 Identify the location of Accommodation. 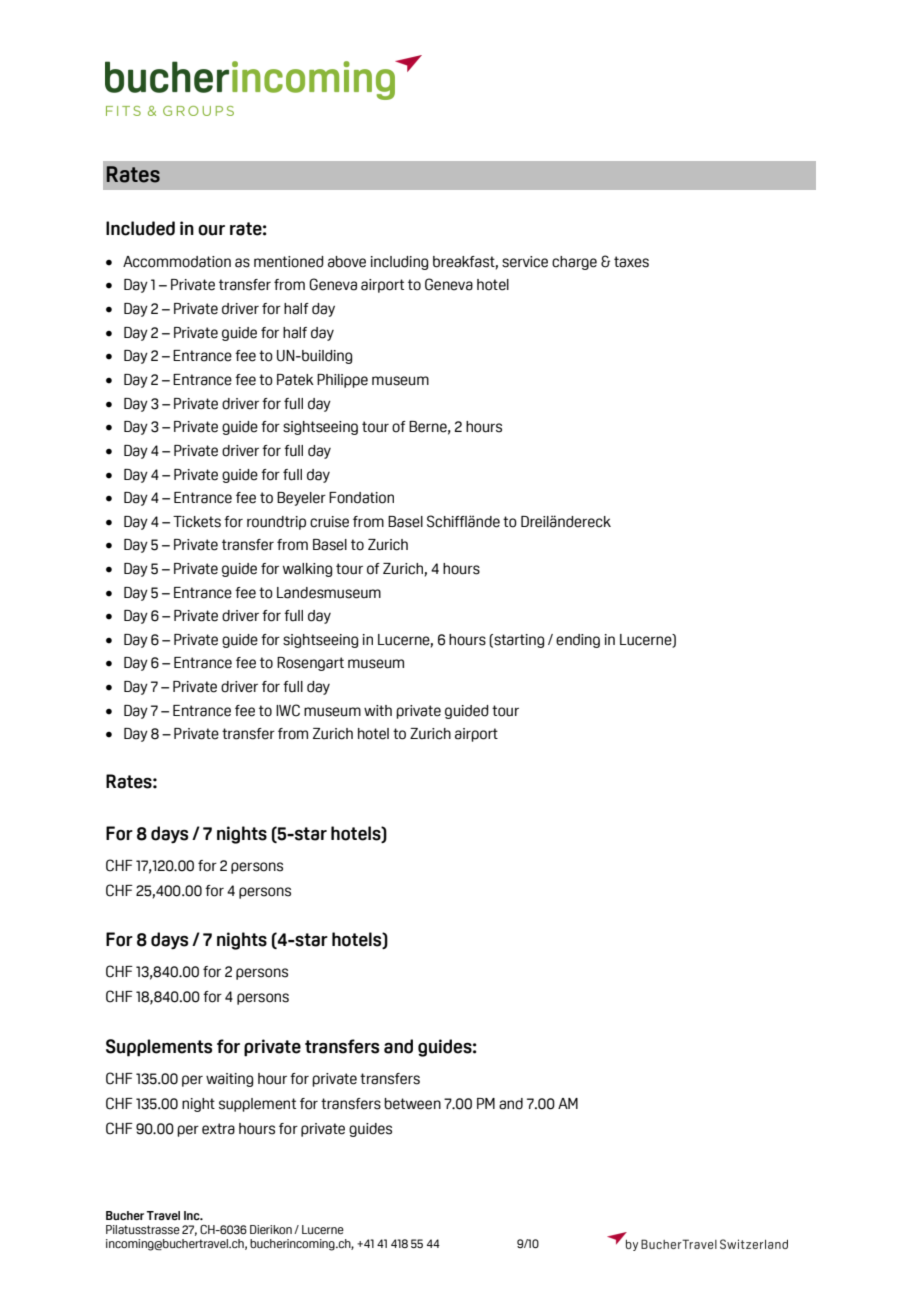
(177, 262).
